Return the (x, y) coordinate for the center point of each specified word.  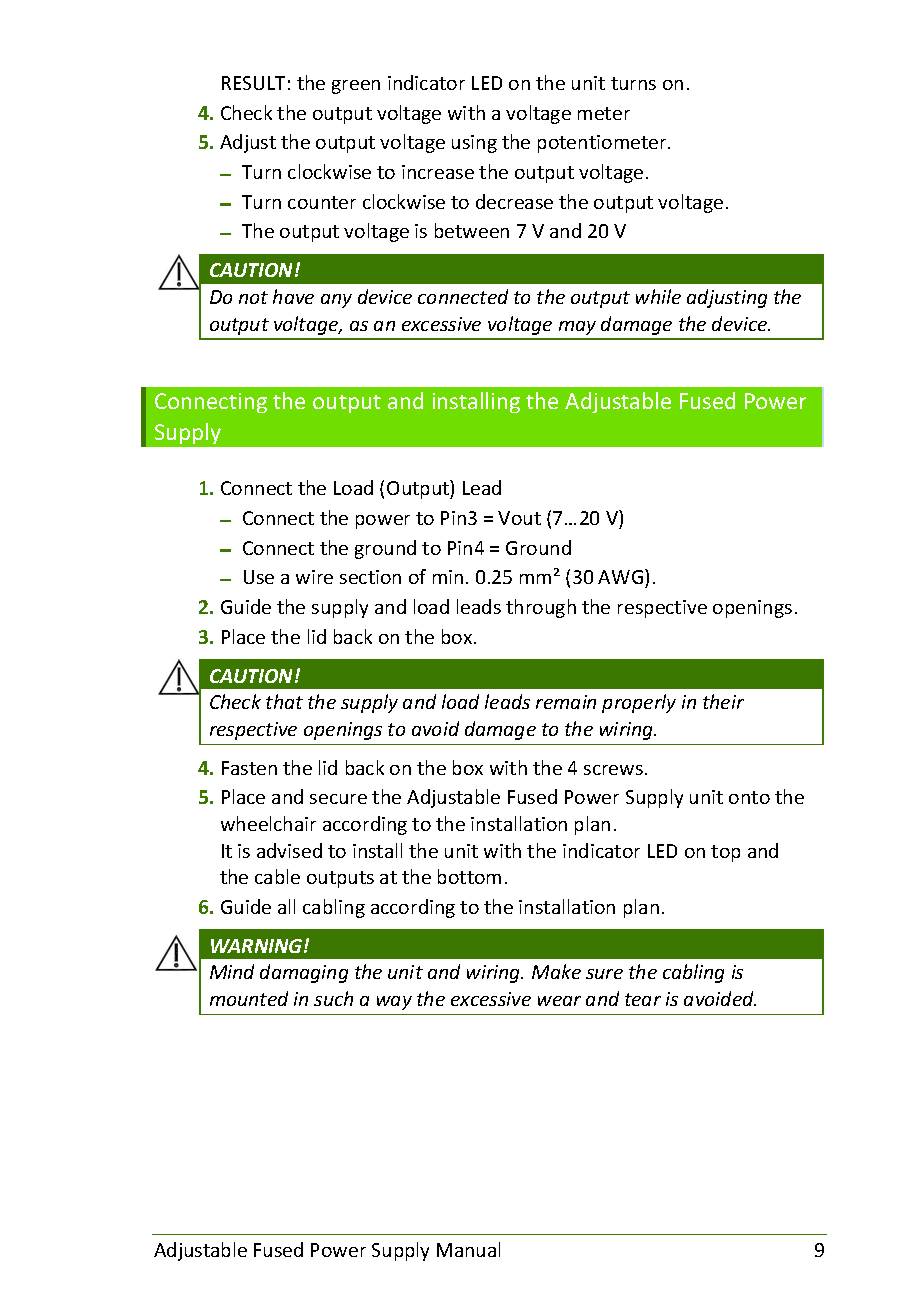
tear (643, 999)
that (284, 701)
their (723, 701)
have (293, 296)
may (577, 328)
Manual (468, 1249)
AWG (622, 578)
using (474, 144)
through (541, 608)
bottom (469, 876)
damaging (304, 973)
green (356, 87)
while (658, 296)
